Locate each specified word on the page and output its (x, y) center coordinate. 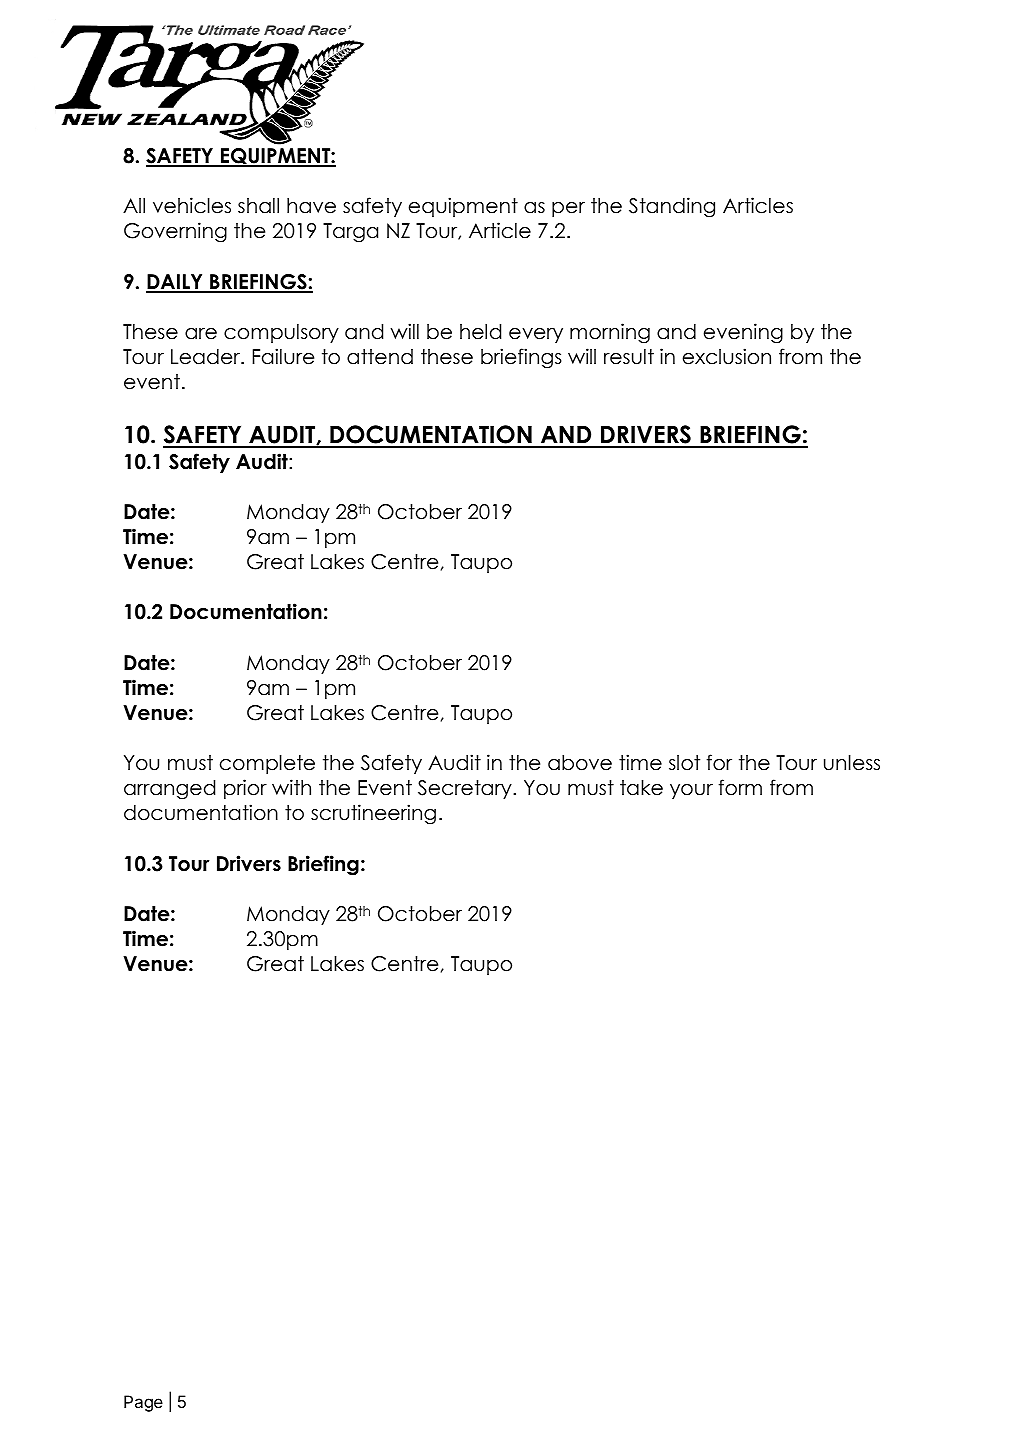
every (536, 335)
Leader (207, 357)
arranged (169, 790)
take (641, 788)
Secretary (466, 789)
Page (143, 1403)
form (740, 787)
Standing (672, 207)
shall (258, 206)
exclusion (727, 356)
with (291, 787)
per (568, 209)
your (691, 791)
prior (245, 789)
